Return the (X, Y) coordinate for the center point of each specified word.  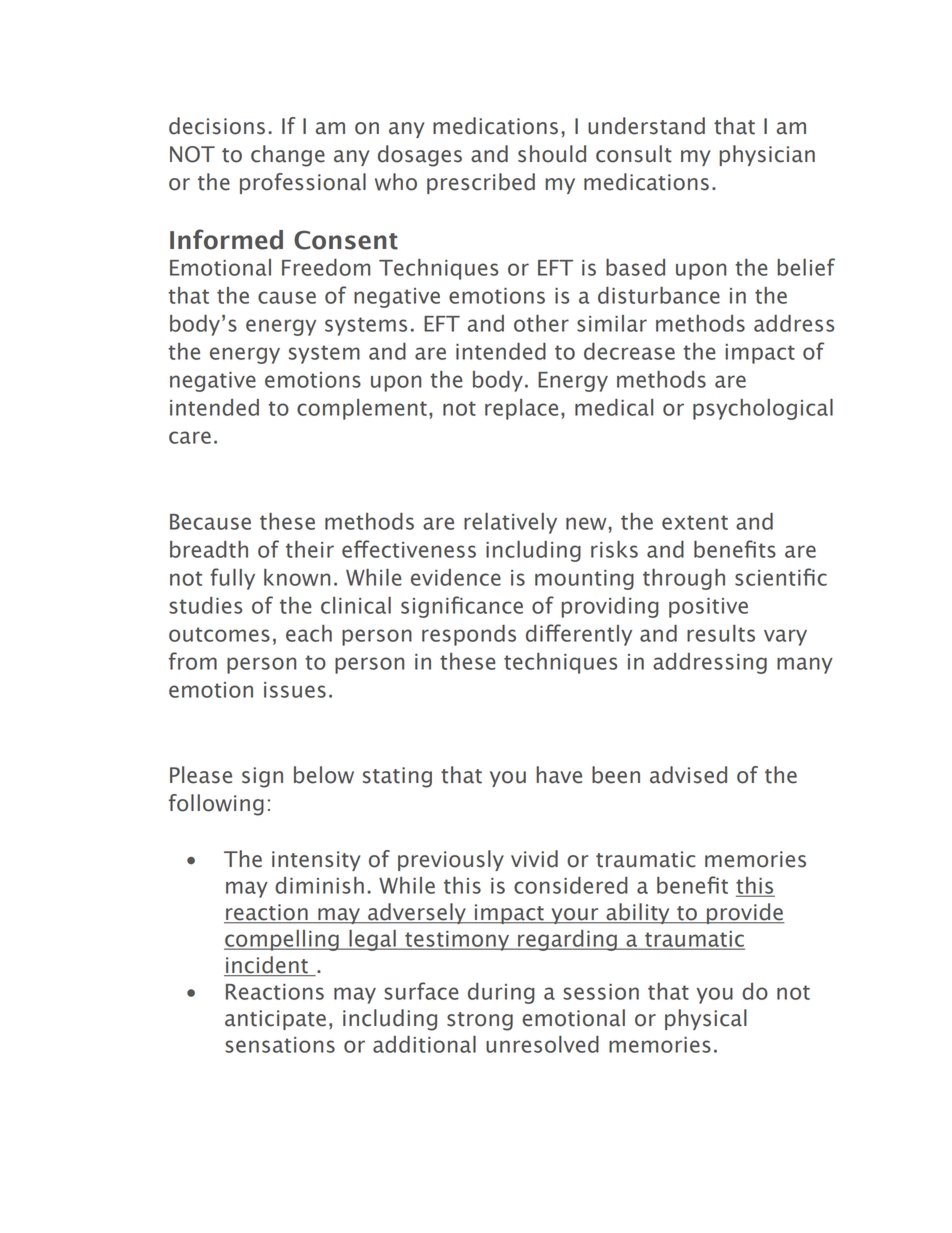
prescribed (481, 183)
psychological (763, 409)
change (288, 156)
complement (362, 409)
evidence (456, 577)
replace (521, 409)
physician (767, 155)
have (559, 775)
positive (708, 608)
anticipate (275, 1020)
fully (232, 579)
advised (688, 775)
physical (706, 1019)
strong (480, 1021)
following (216, 805)
